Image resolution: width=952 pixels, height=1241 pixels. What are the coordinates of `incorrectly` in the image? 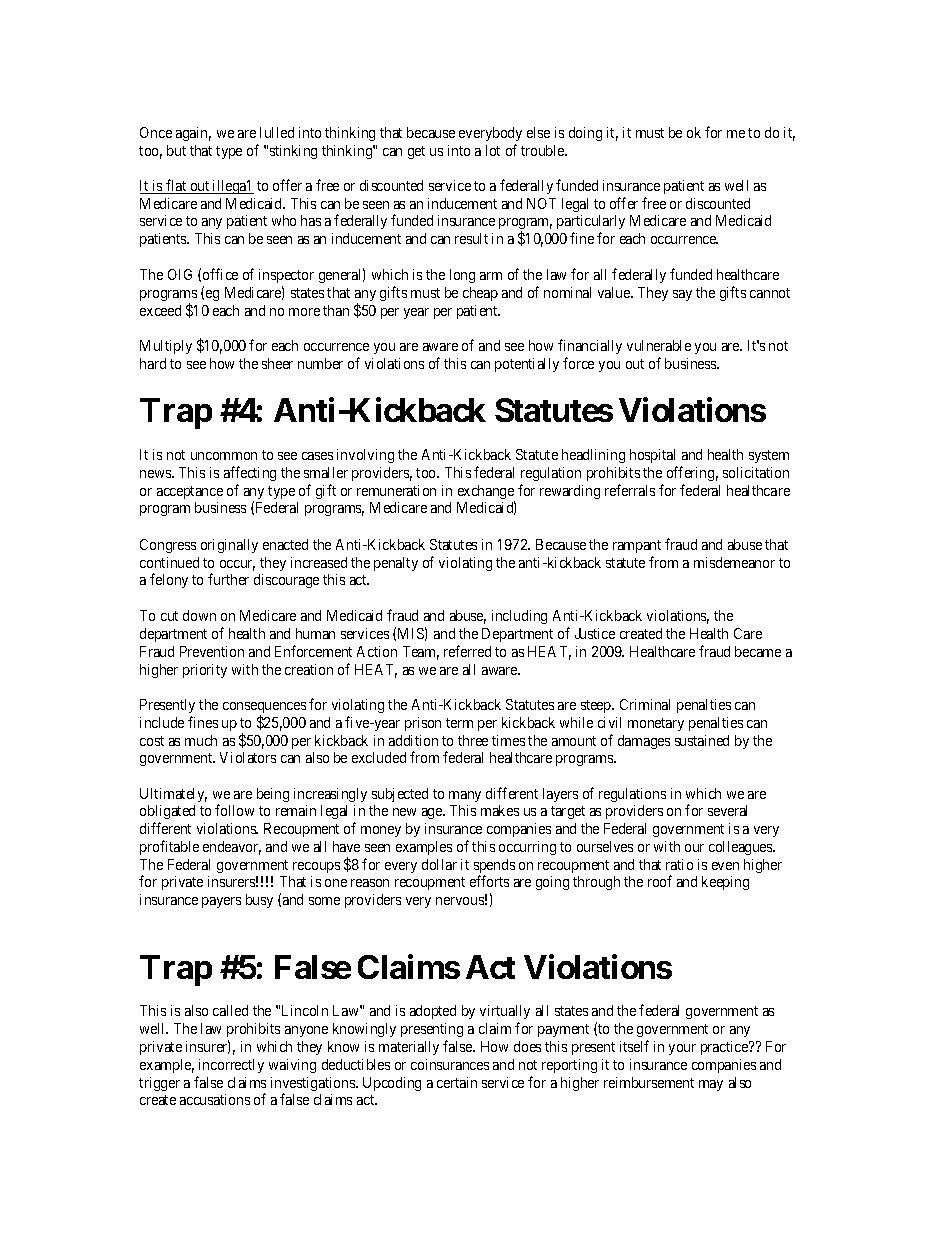 It's located at (231, 1066).
